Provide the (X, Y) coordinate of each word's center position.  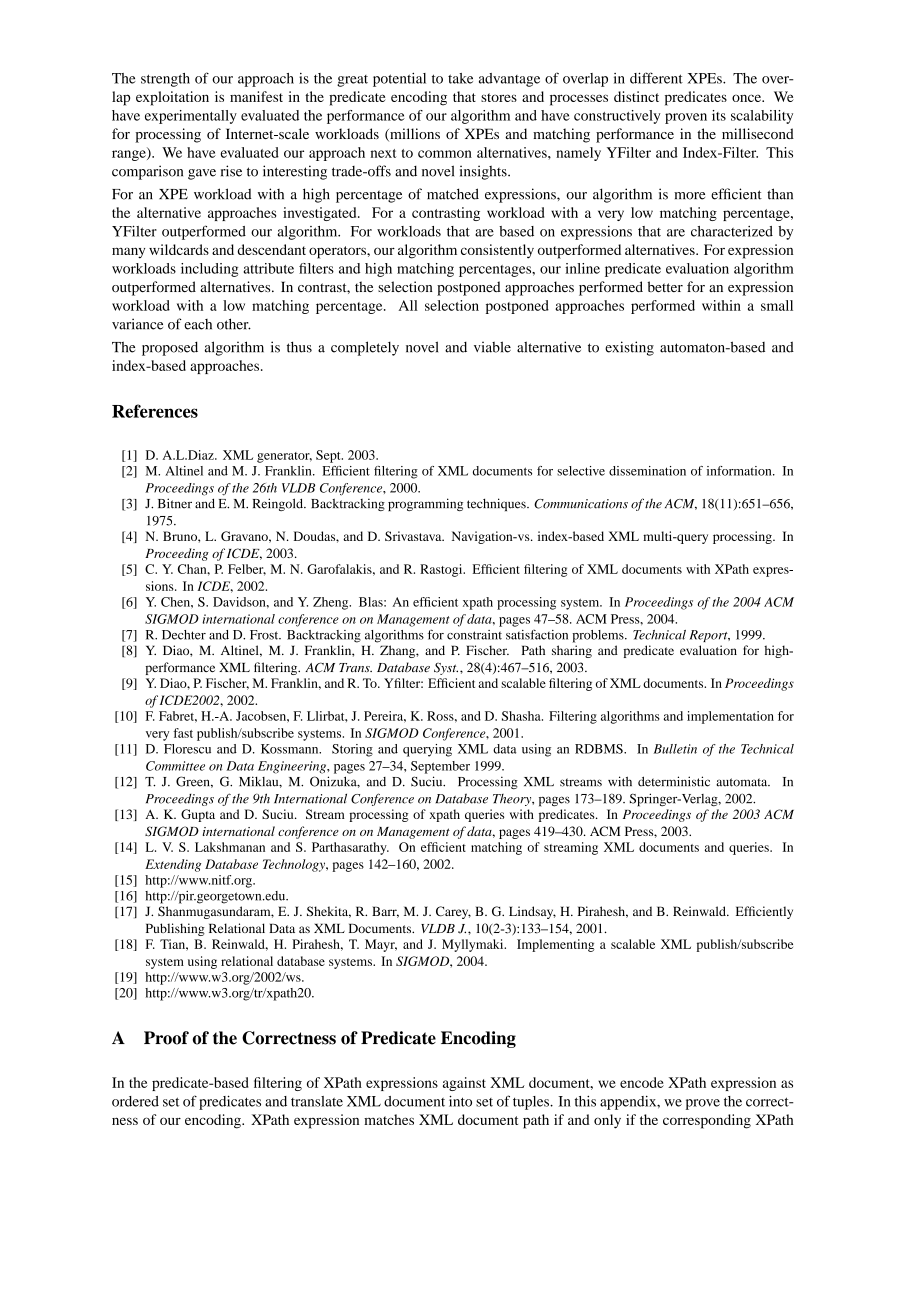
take (460, 78)
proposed (170, 348)
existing (629, 348)
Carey (453, 912)
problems (599, 636)
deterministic (674, 781)
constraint (474, 635)
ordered (135, 1101)
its (719, 115)
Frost (265, 635)
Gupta (198, 815)
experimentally (191, 117)
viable (492, 347)
